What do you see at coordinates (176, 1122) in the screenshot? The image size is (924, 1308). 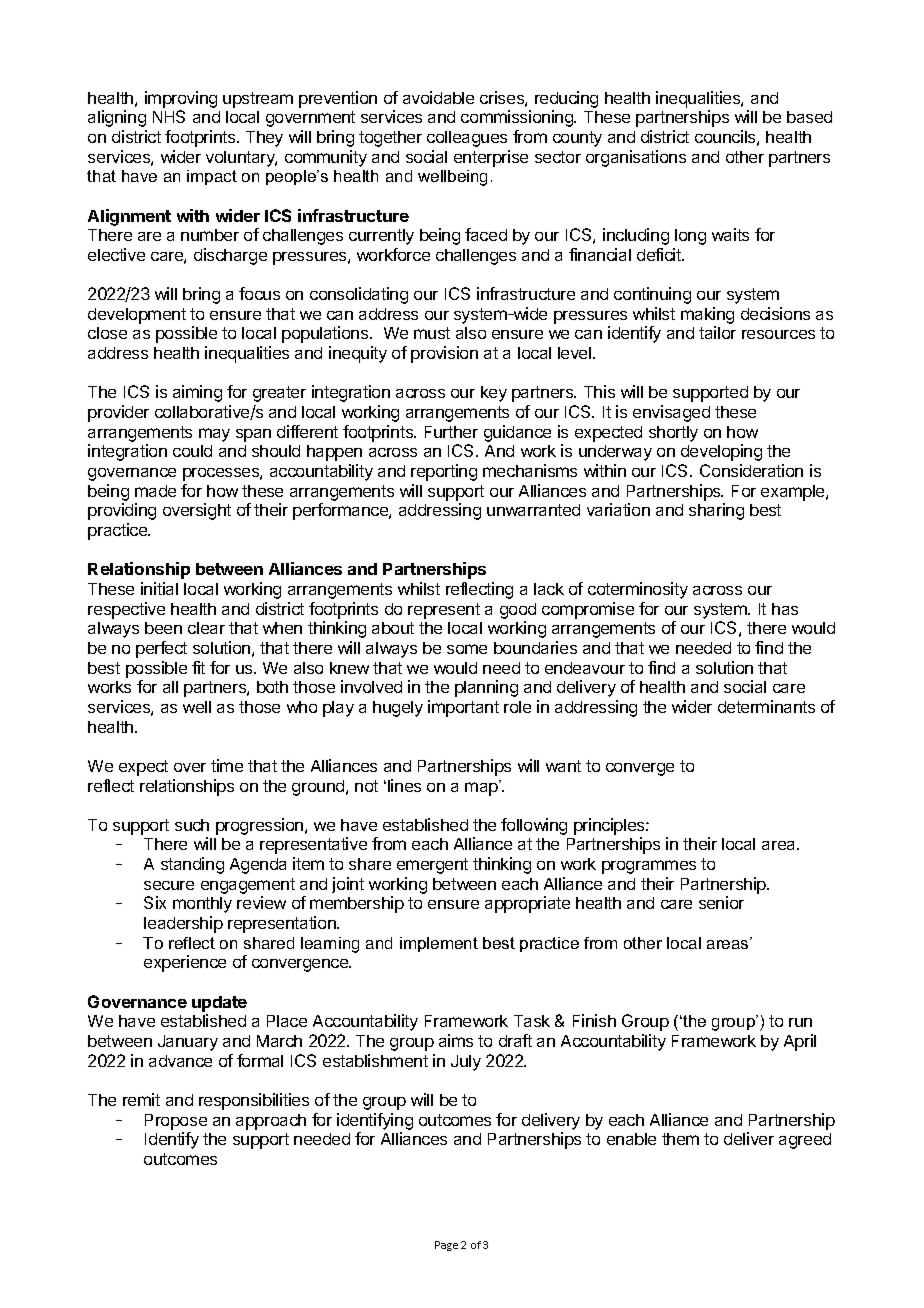 I see `Propose` at bounding box center [176, 1122].
